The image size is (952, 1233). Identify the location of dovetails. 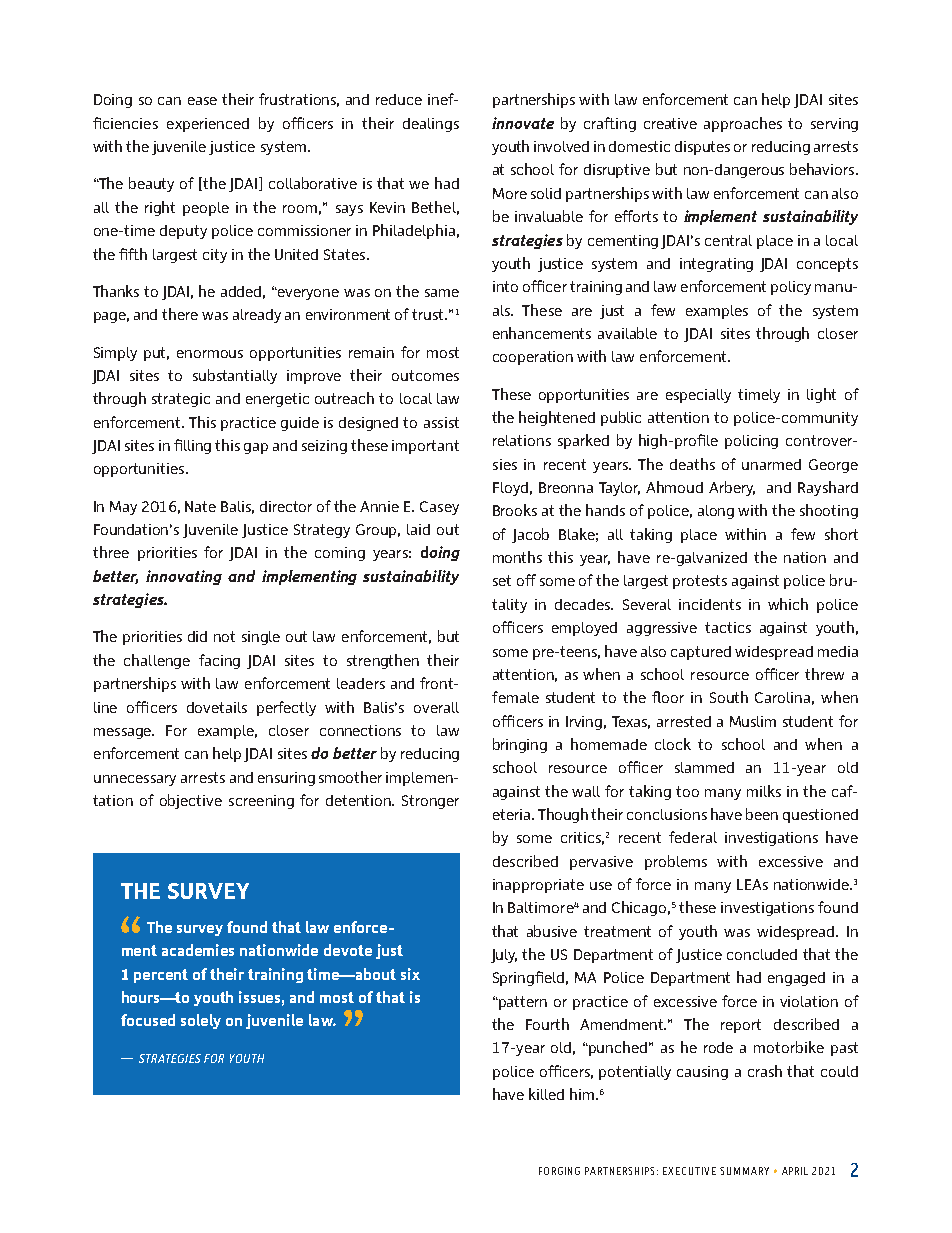
(217, 707).
